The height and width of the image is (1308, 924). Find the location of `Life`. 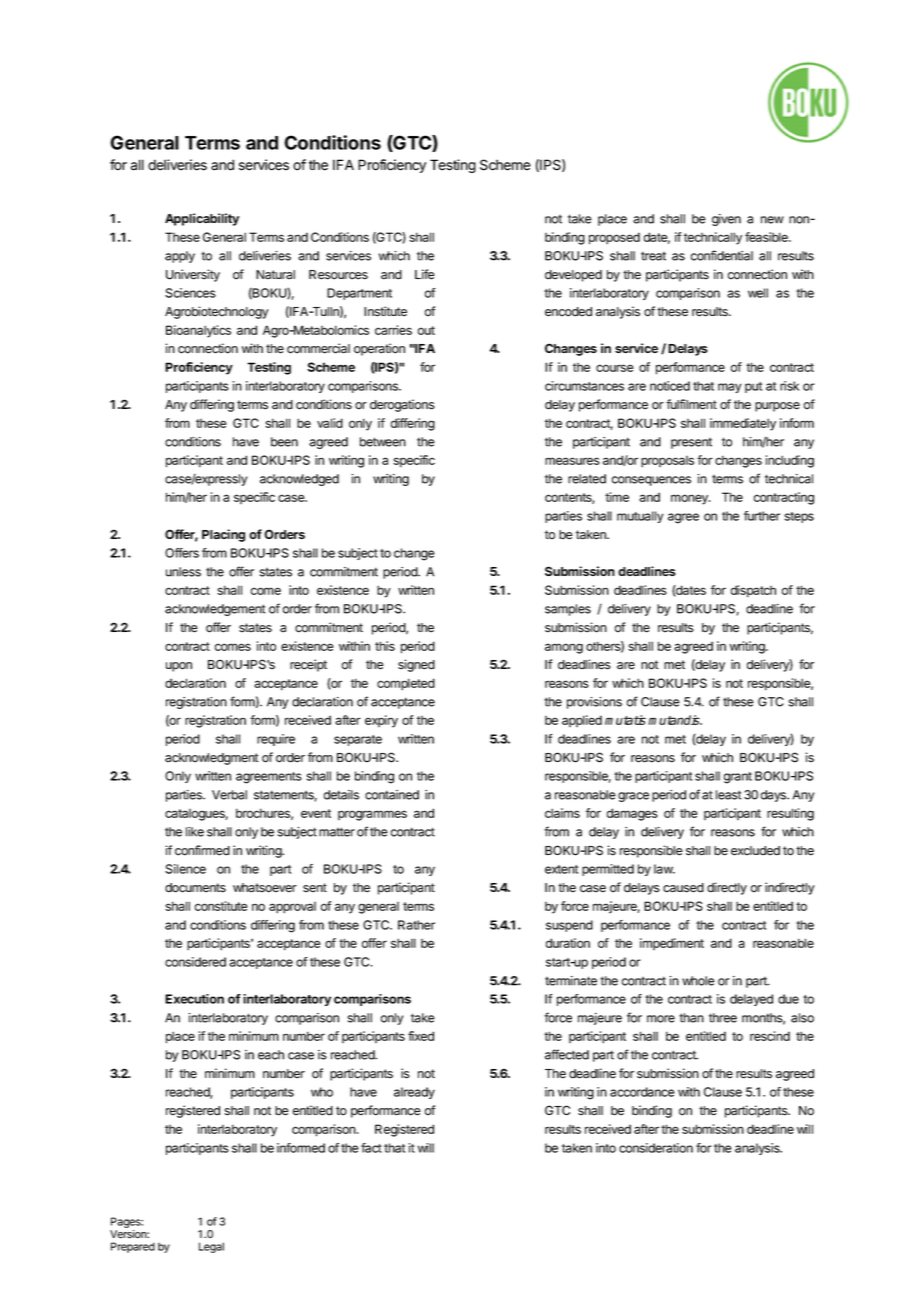

Life is located at coordinates (425, 274).
